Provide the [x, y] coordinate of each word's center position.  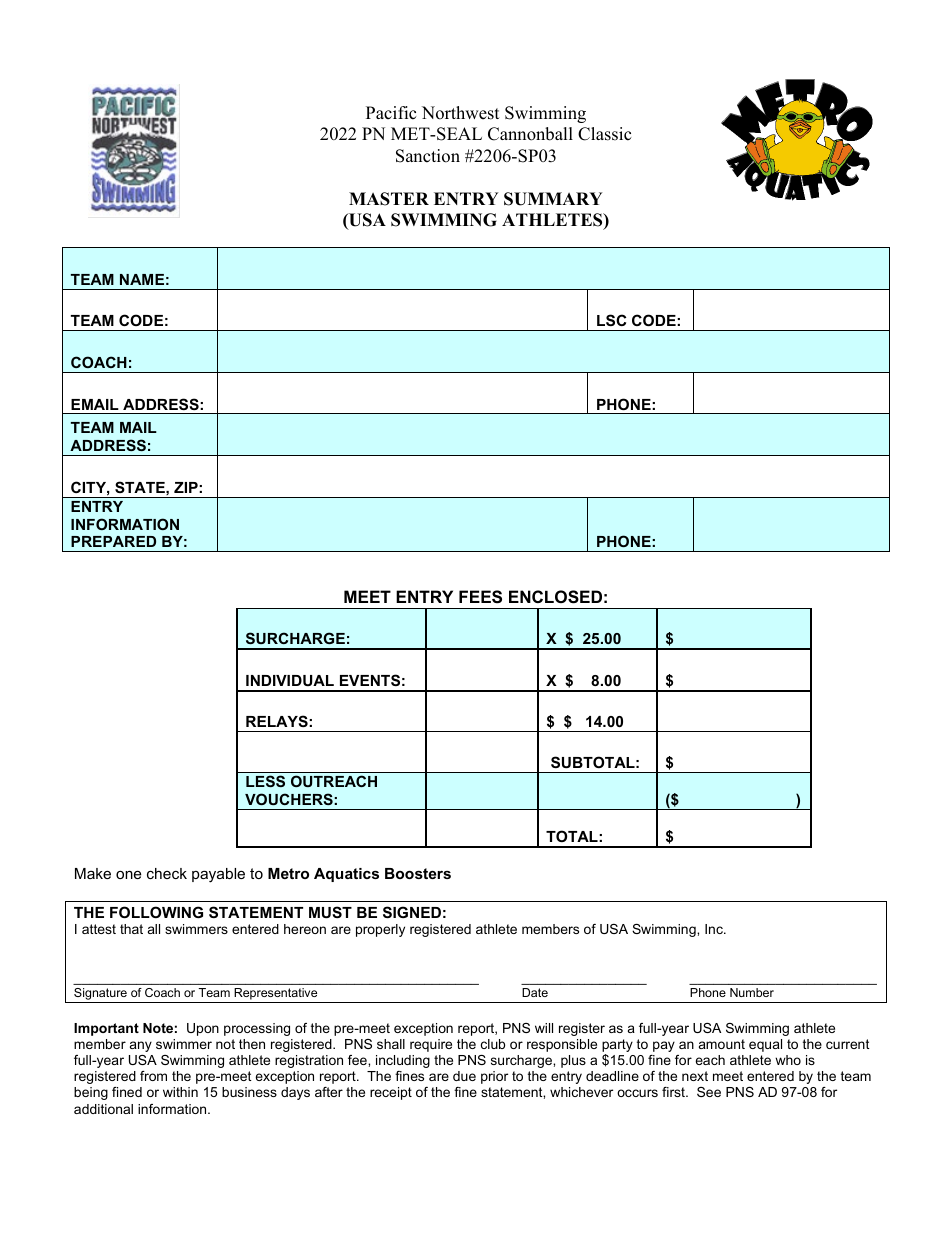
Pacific [391, 113]
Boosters [418, 873]
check [167, 873]
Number [752, 992]
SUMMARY [553, 199]
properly [380, 930]
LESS [265, 781]
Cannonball [530, 134]
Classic [604, 134]
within [180, 1092]
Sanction [428, 156]
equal [765, 1045]
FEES [480, 597]
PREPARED [113, 541]
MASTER [389, 199]
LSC [611, 320]
